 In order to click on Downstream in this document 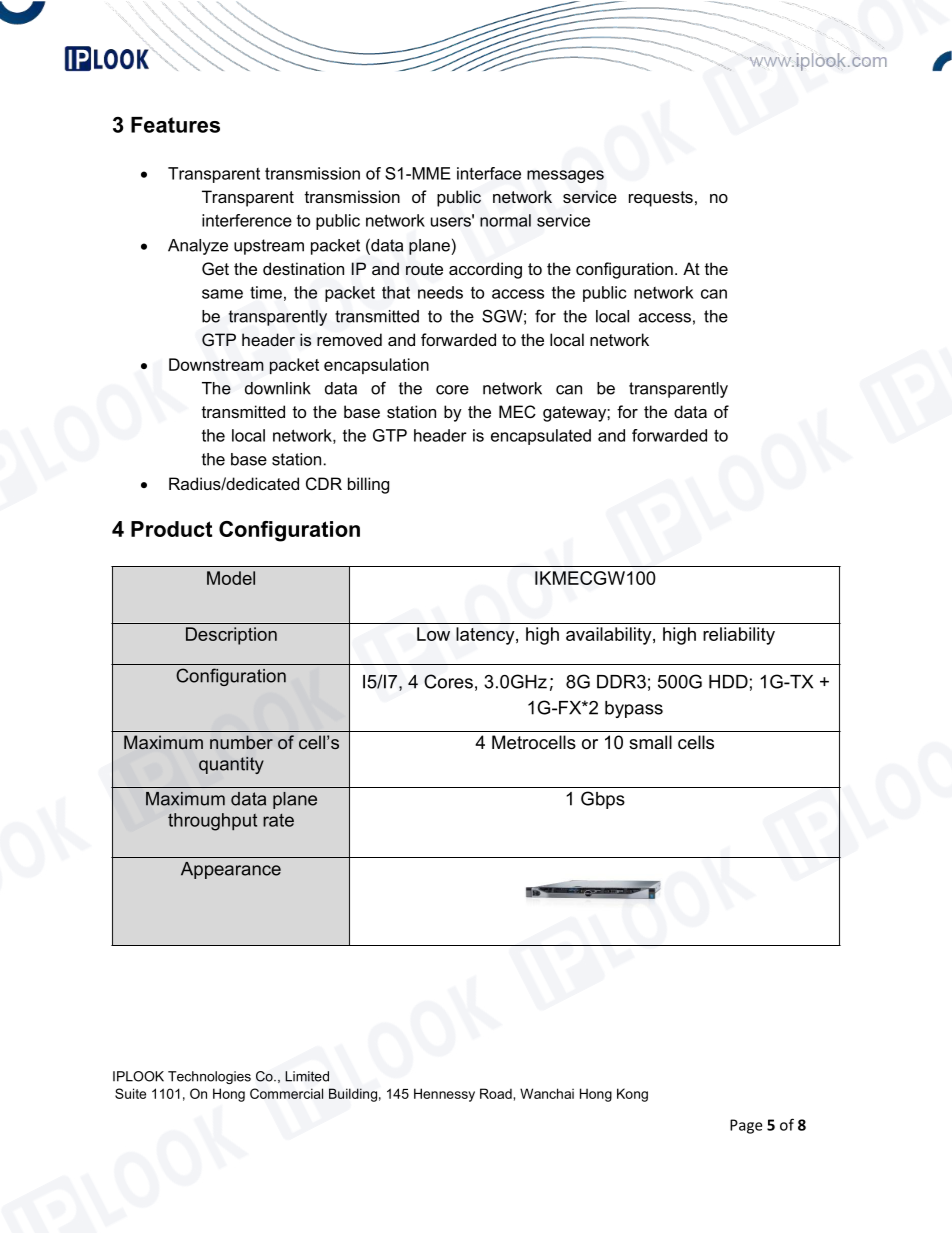, I will do `click(216, 364)`.
